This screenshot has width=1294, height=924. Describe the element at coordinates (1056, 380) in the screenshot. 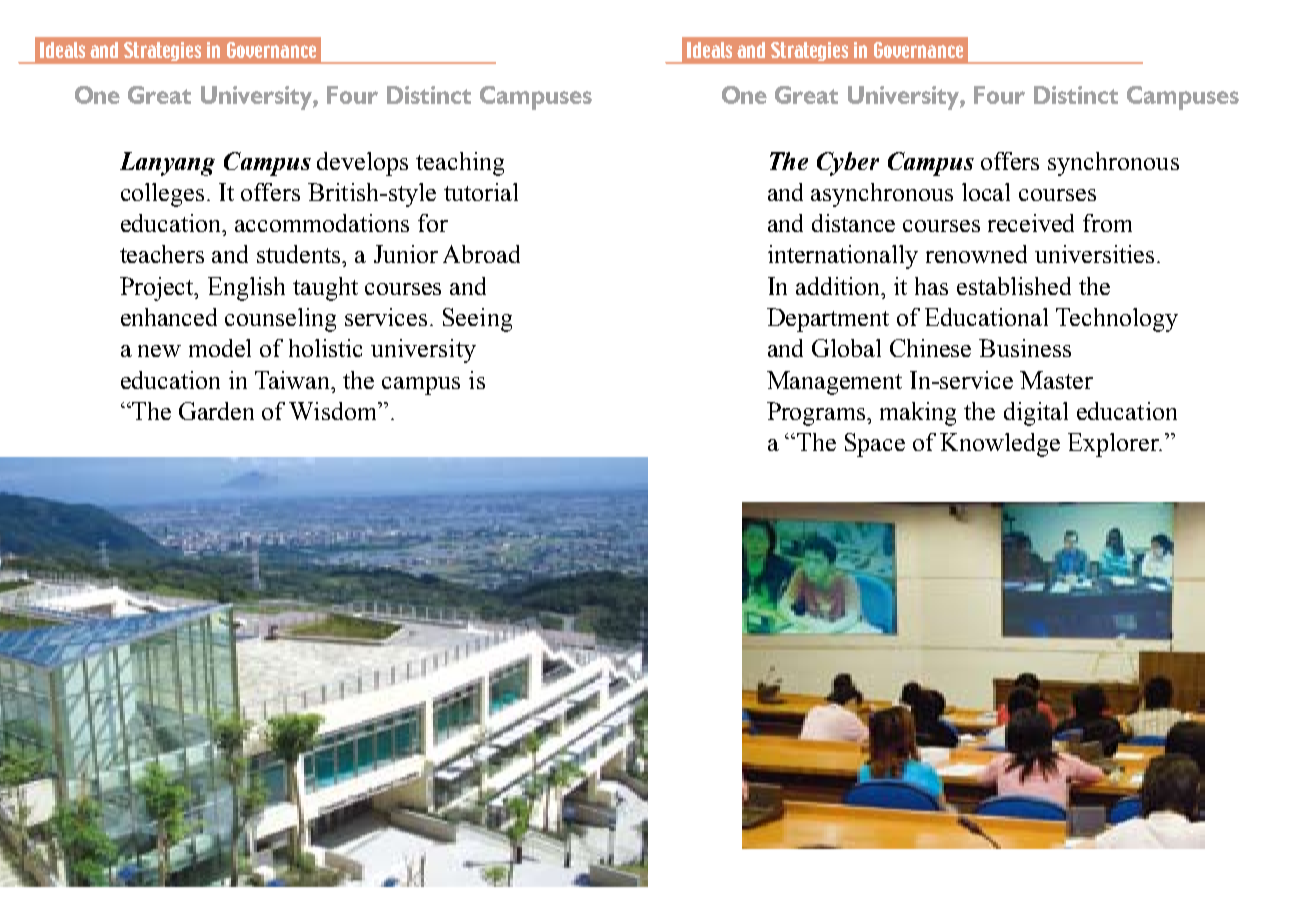

I see `Master` at that location.
